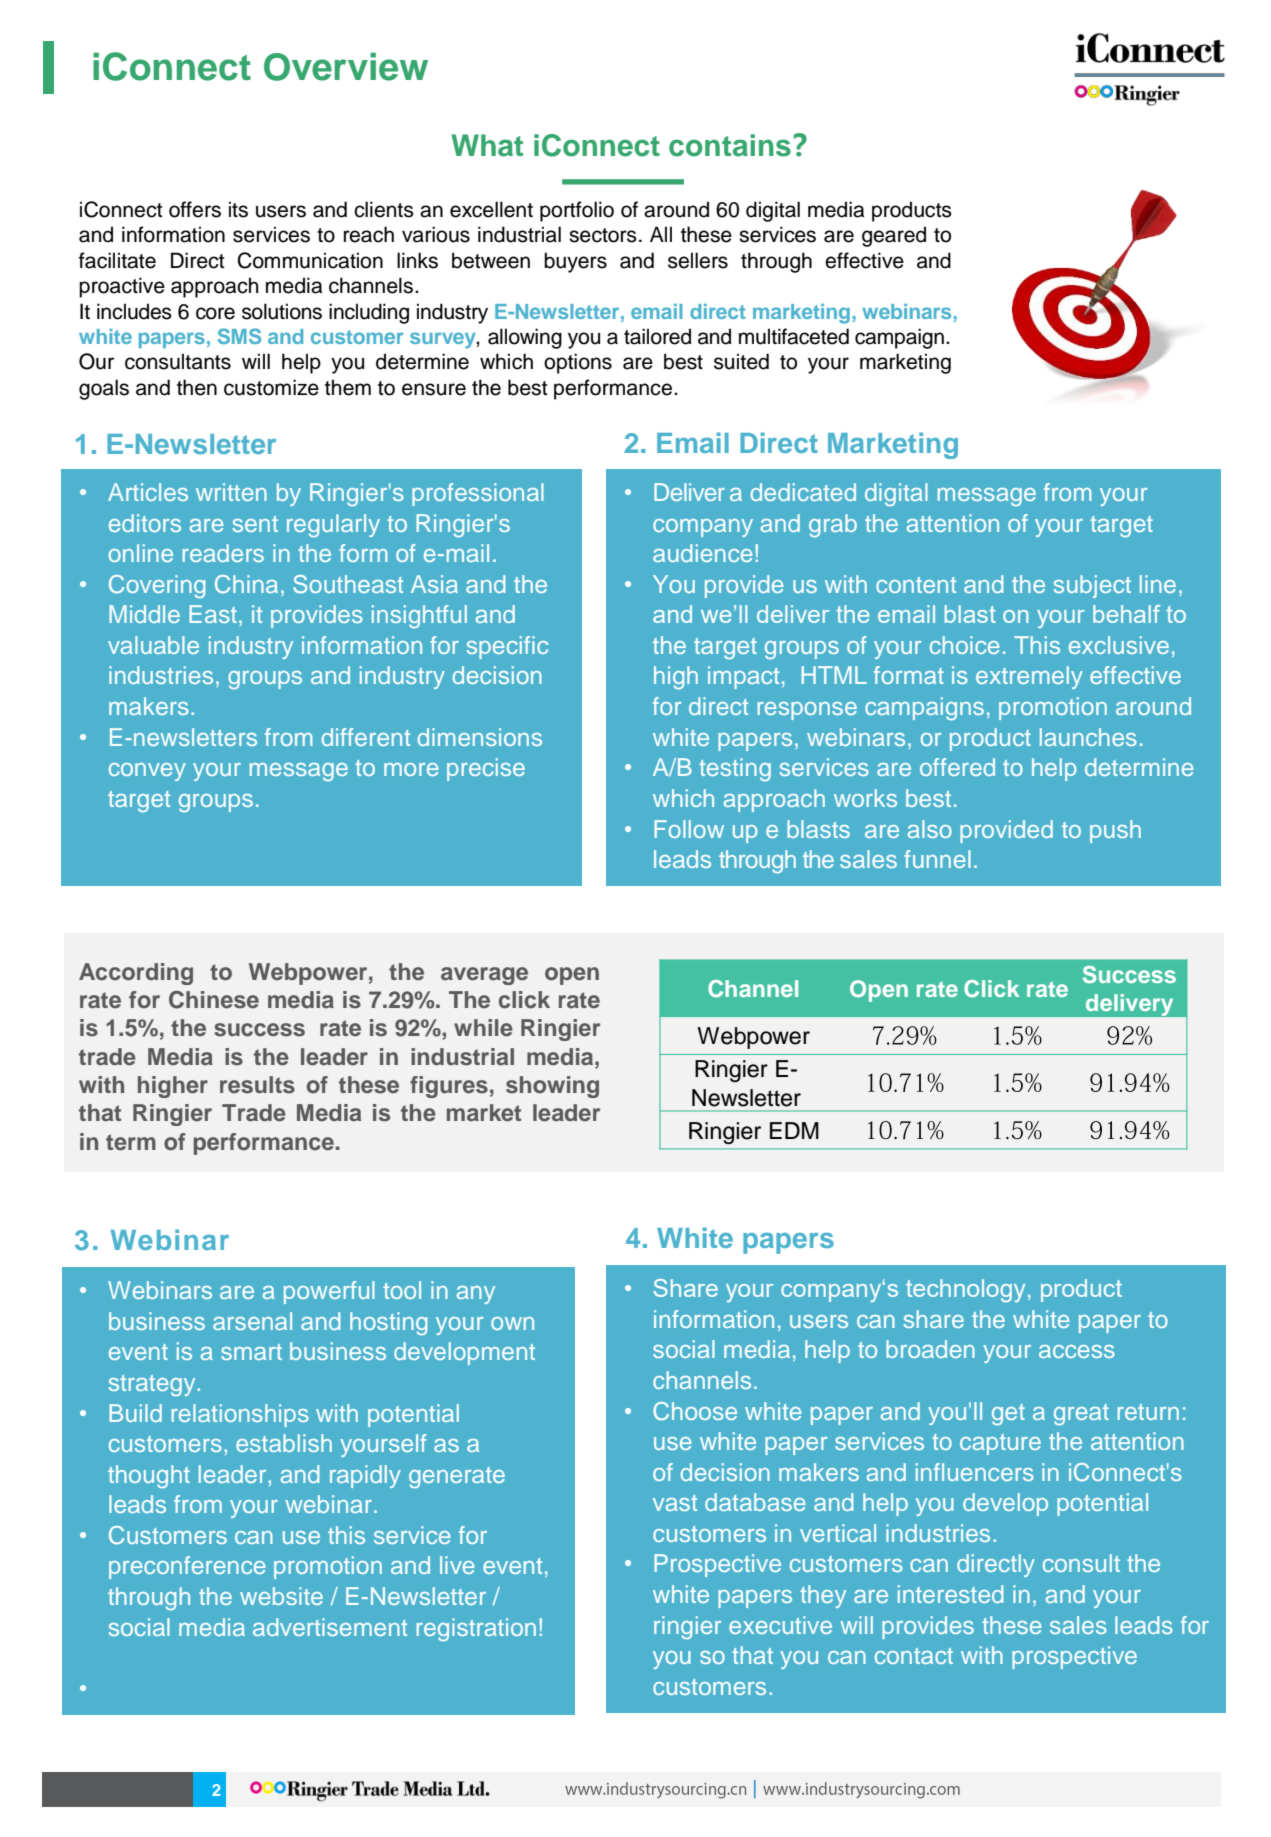 The image size is (1271, 1837). Describe the element at coordinates (965, 645) in the image. I see `choice` at that location.
